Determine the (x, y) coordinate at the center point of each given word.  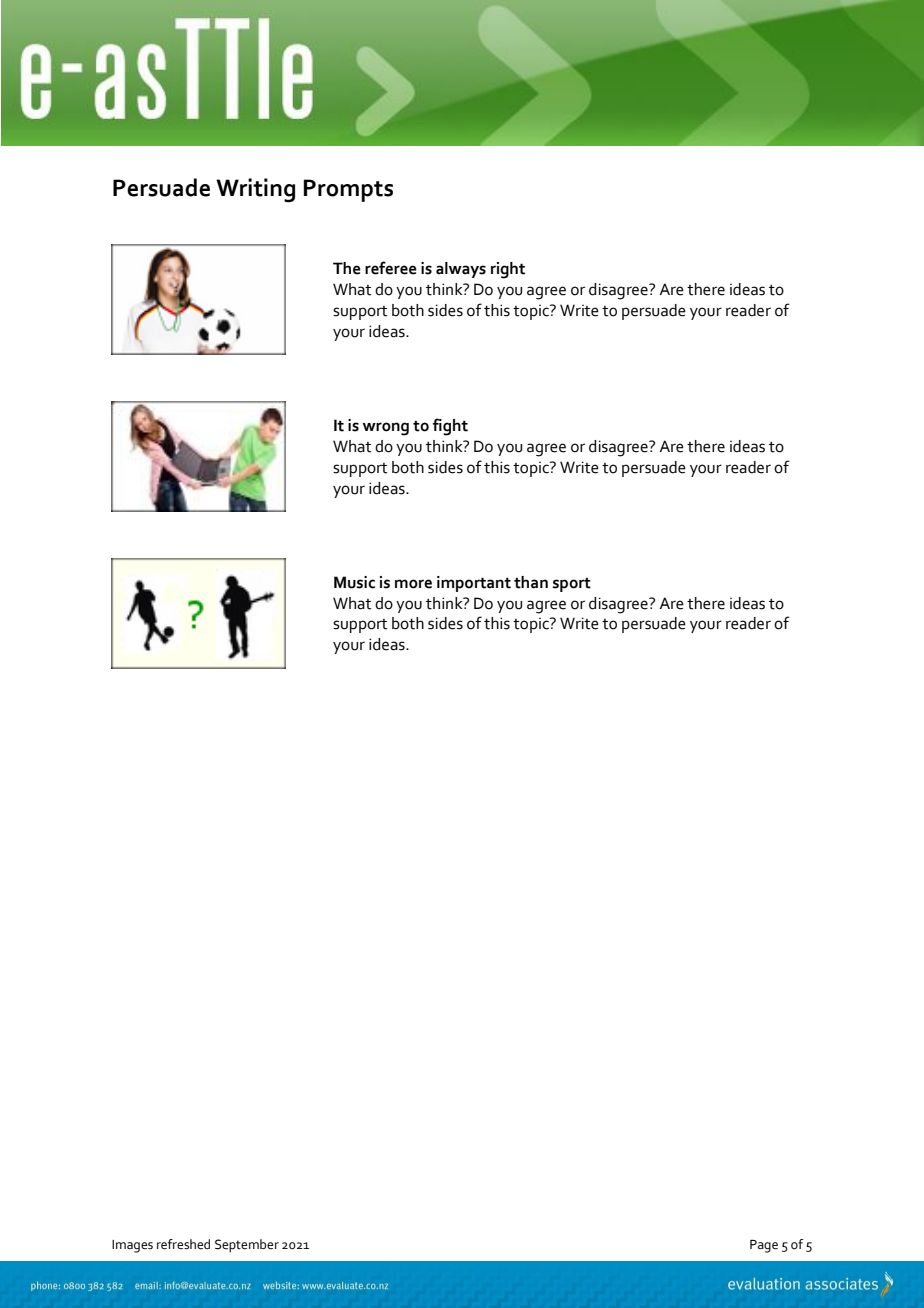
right (508, 270)
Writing (255, 190)
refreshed (183, 1244)
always (461, 270)
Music (354, 582)
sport (572, 584)
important (474, 584)
